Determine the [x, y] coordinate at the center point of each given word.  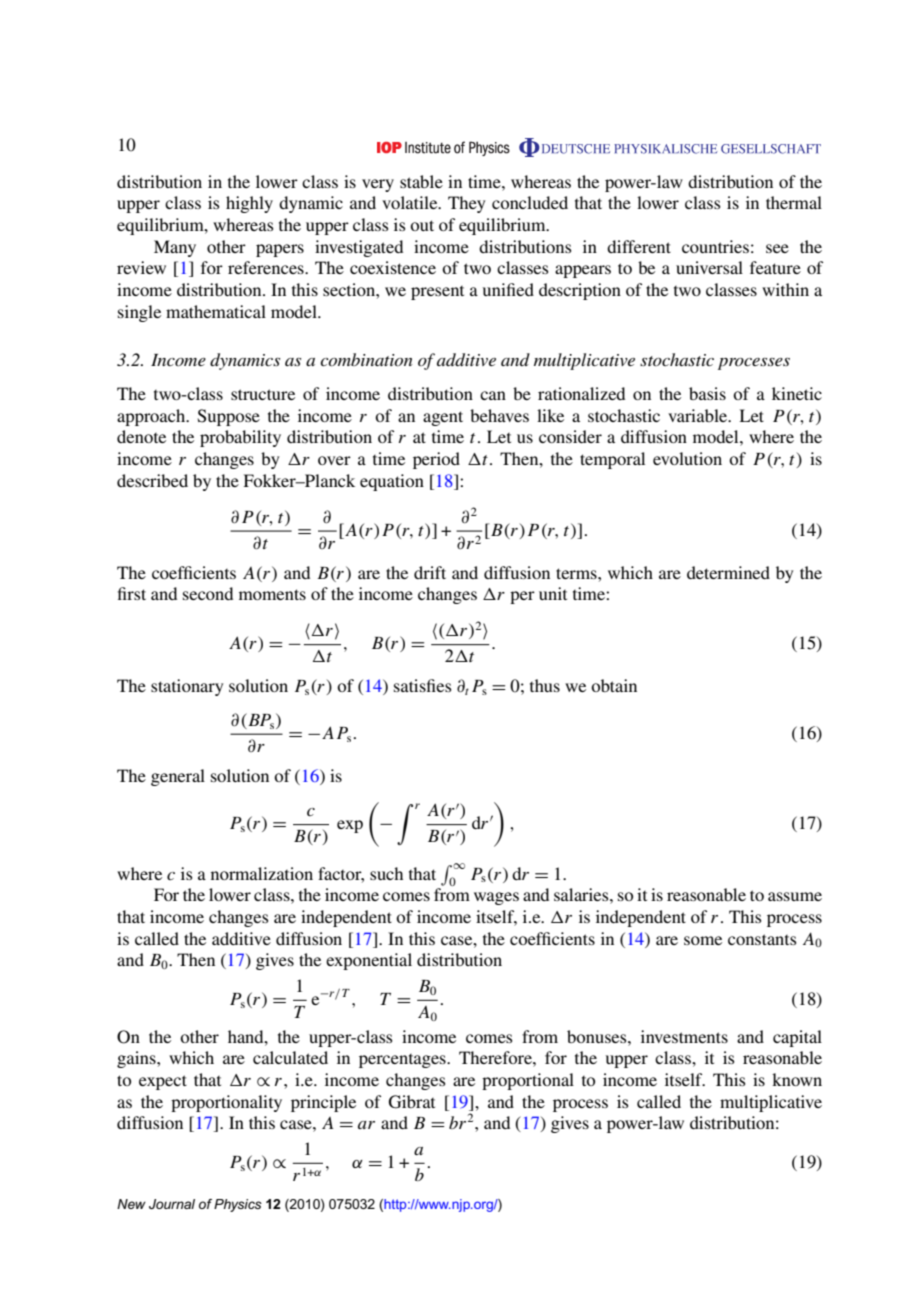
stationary [187, 687]
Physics [238, 1205]
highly [249, 204]
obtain [614, 685]
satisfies [423, 685]
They [466, 204]
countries [715, 246]
